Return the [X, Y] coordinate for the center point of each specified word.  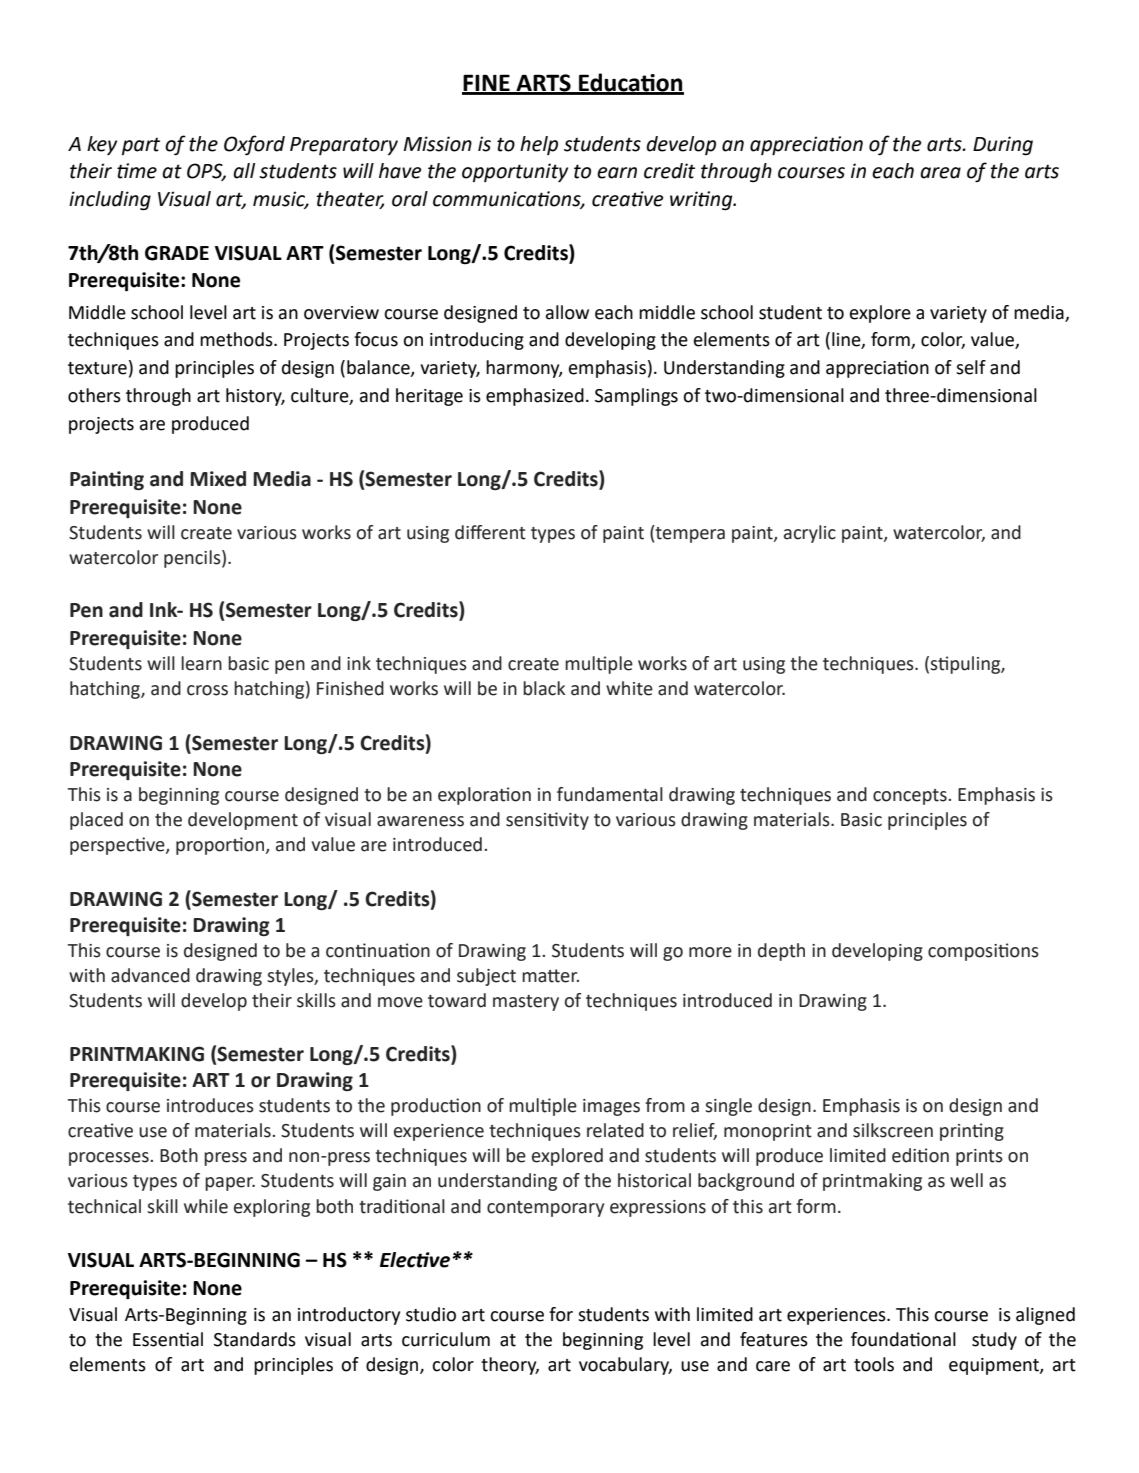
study [994, 1341]
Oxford [254, 145]
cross [207, 690]
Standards [255, 1339]
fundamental [610, 794]
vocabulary [625, 1366]
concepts [910, 797]
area [940, 173]
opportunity [515, 172]
